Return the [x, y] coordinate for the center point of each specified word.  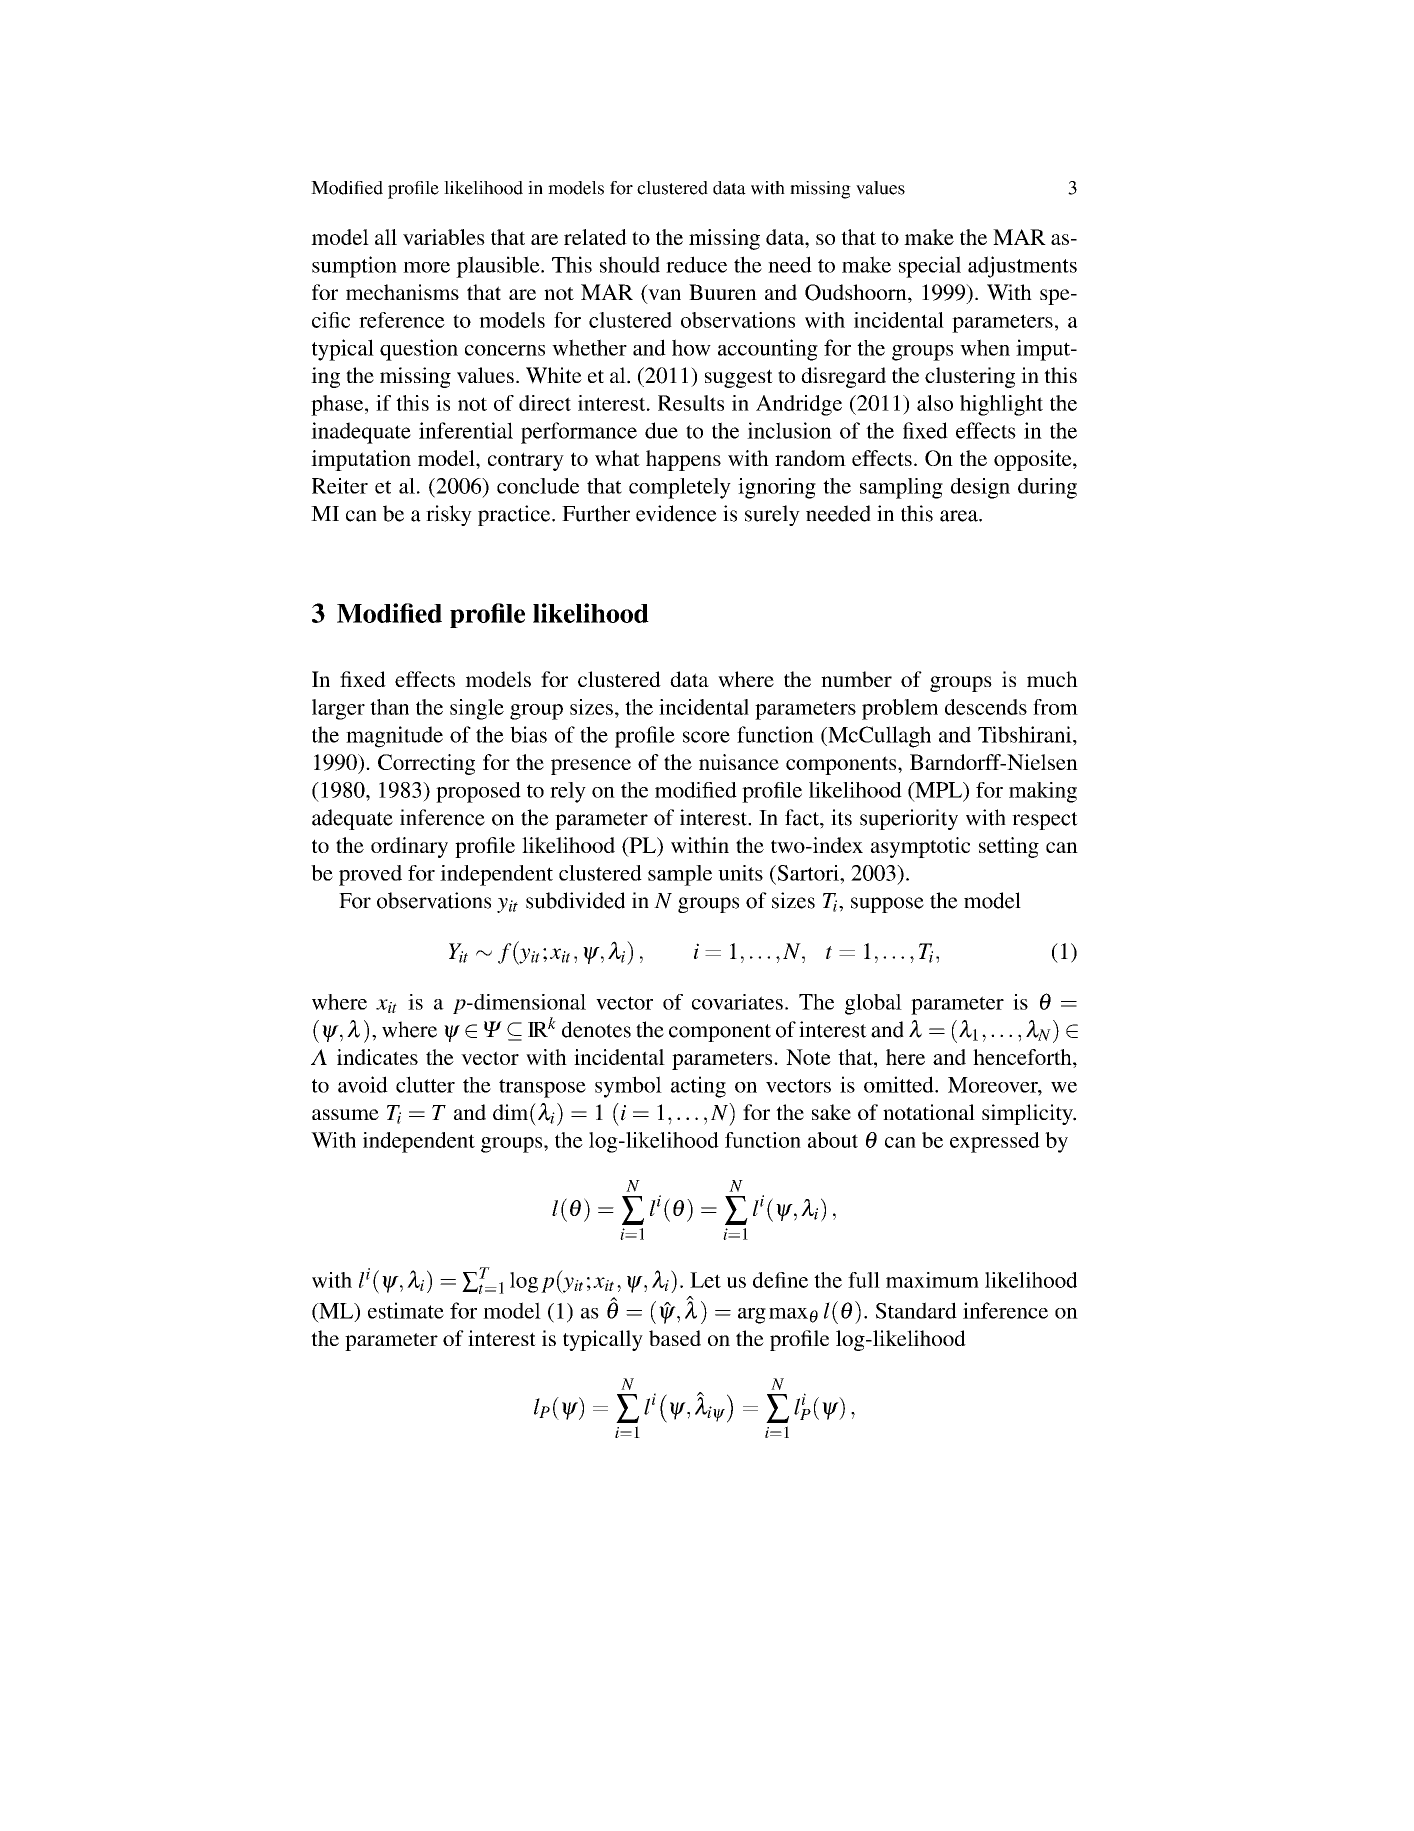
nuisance [739, 762]
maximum [932, 1280]
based [675, 1338]
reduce [696, 264]
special [930, 267]
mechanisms [402, 292]
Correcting [426, 764]
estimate [406, 1310]
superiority [909, 819]
